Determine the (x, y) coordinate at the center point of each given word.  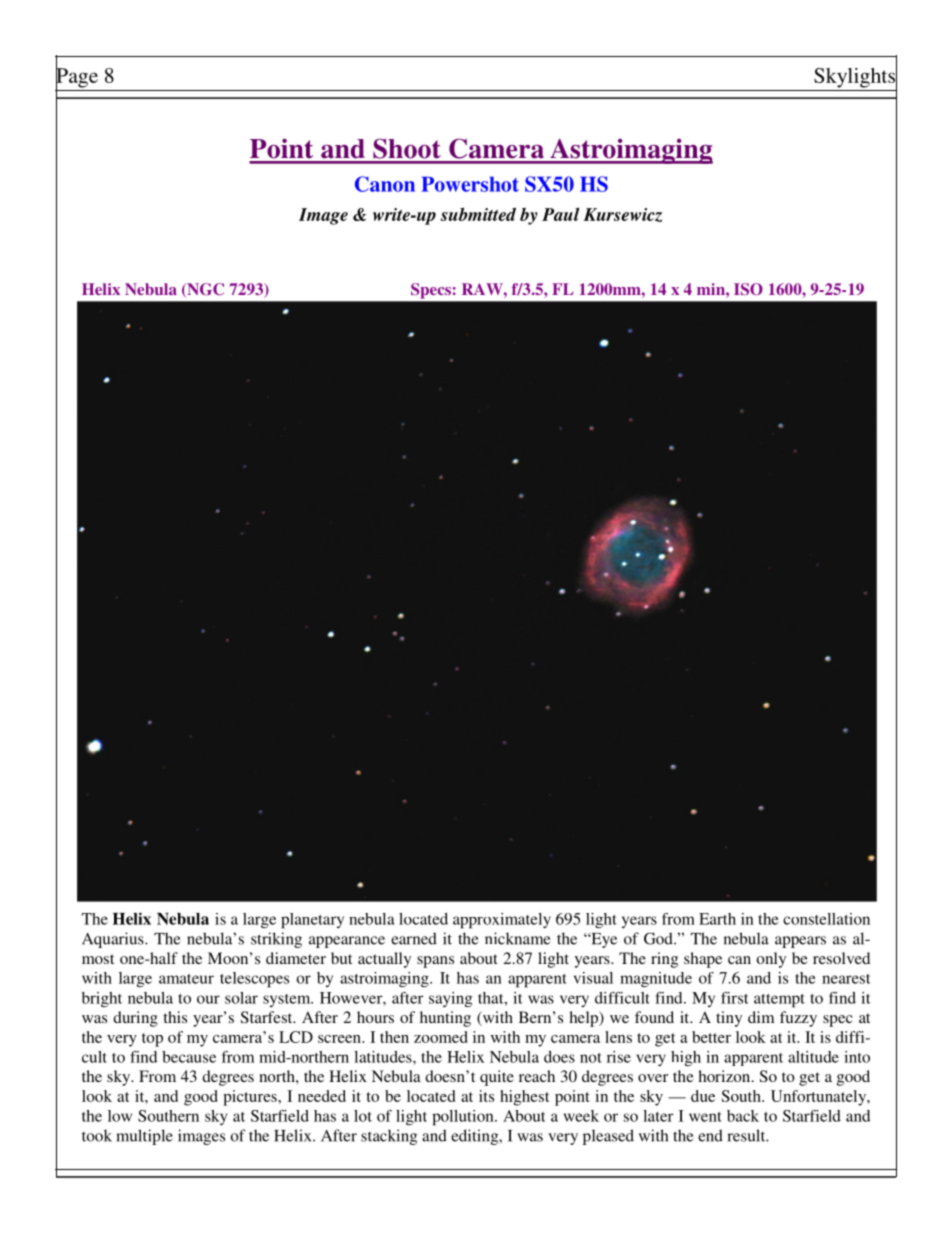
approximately (502, 921)
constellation (826, 919)
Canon (385, 184)
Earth (717, 919)
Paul (561, 214)
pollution (464, 1118)
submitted (478, 214)
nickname (517, 938)
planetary (312, 921)
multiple (144, 1137)
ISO (748, 289)
